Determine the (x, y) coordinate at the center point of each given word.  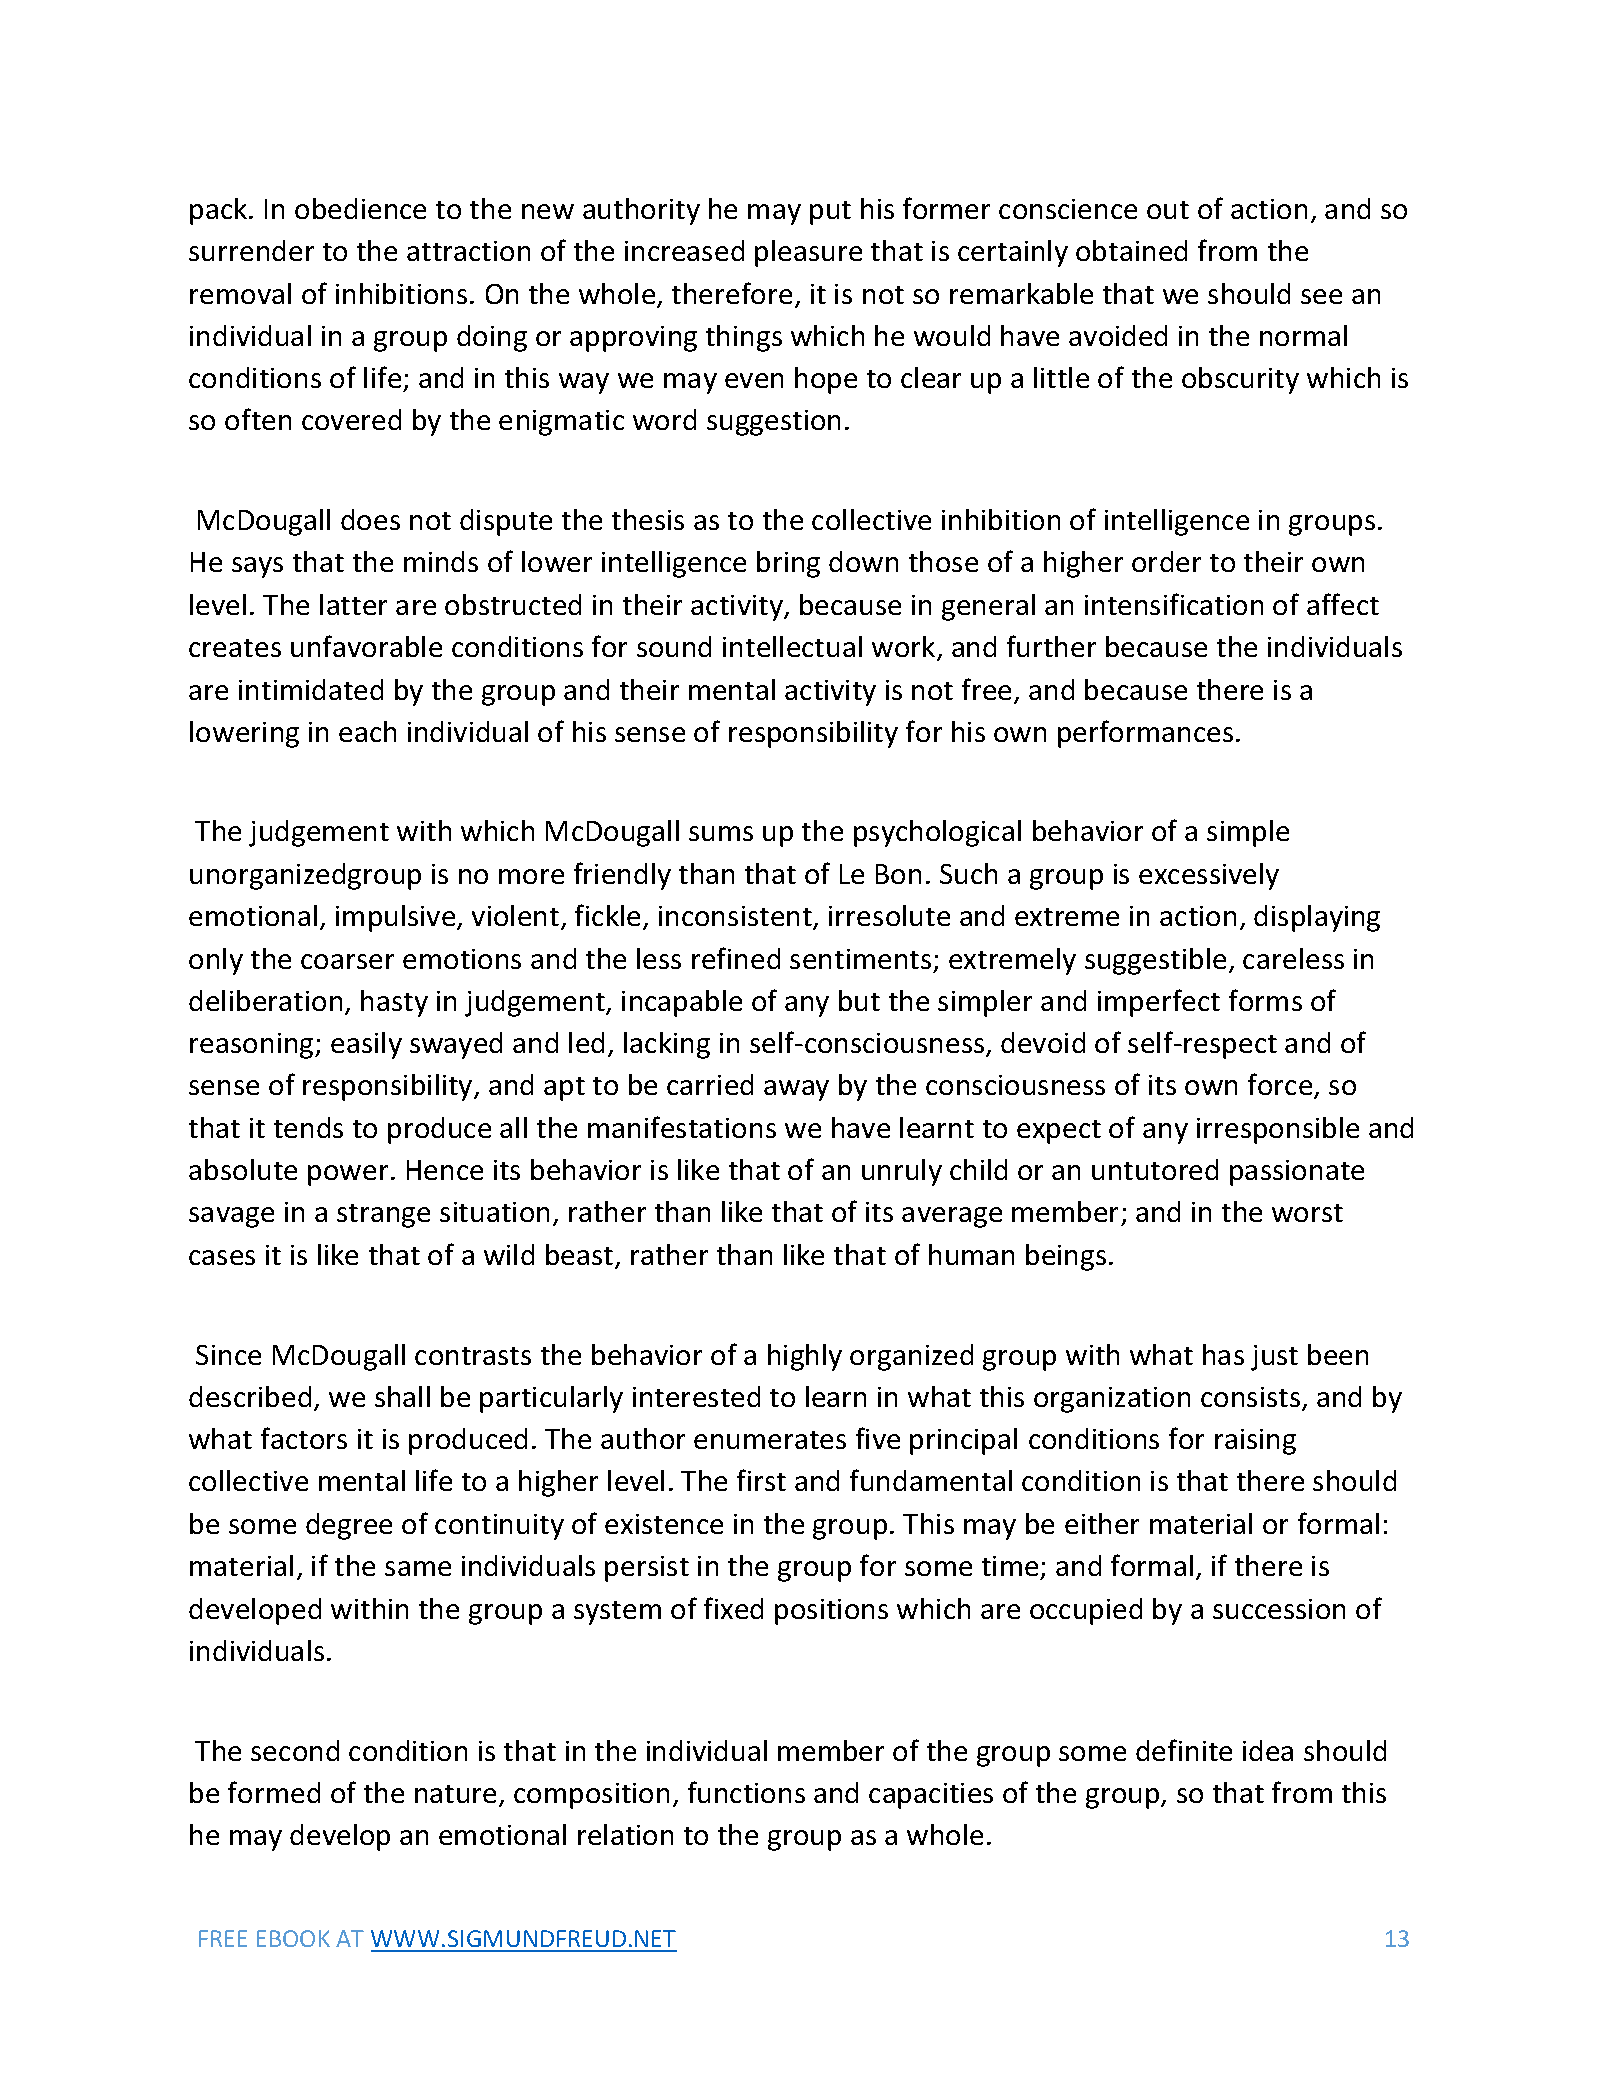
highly (805, 1357)
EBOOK (293, 1938)
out (1168, 210)
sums (721, 833)
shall (402, 1396)
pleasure (808, 253)
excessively (1209, 876)
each (367, 731)
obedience (360, 208)
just (1274, 1358)
